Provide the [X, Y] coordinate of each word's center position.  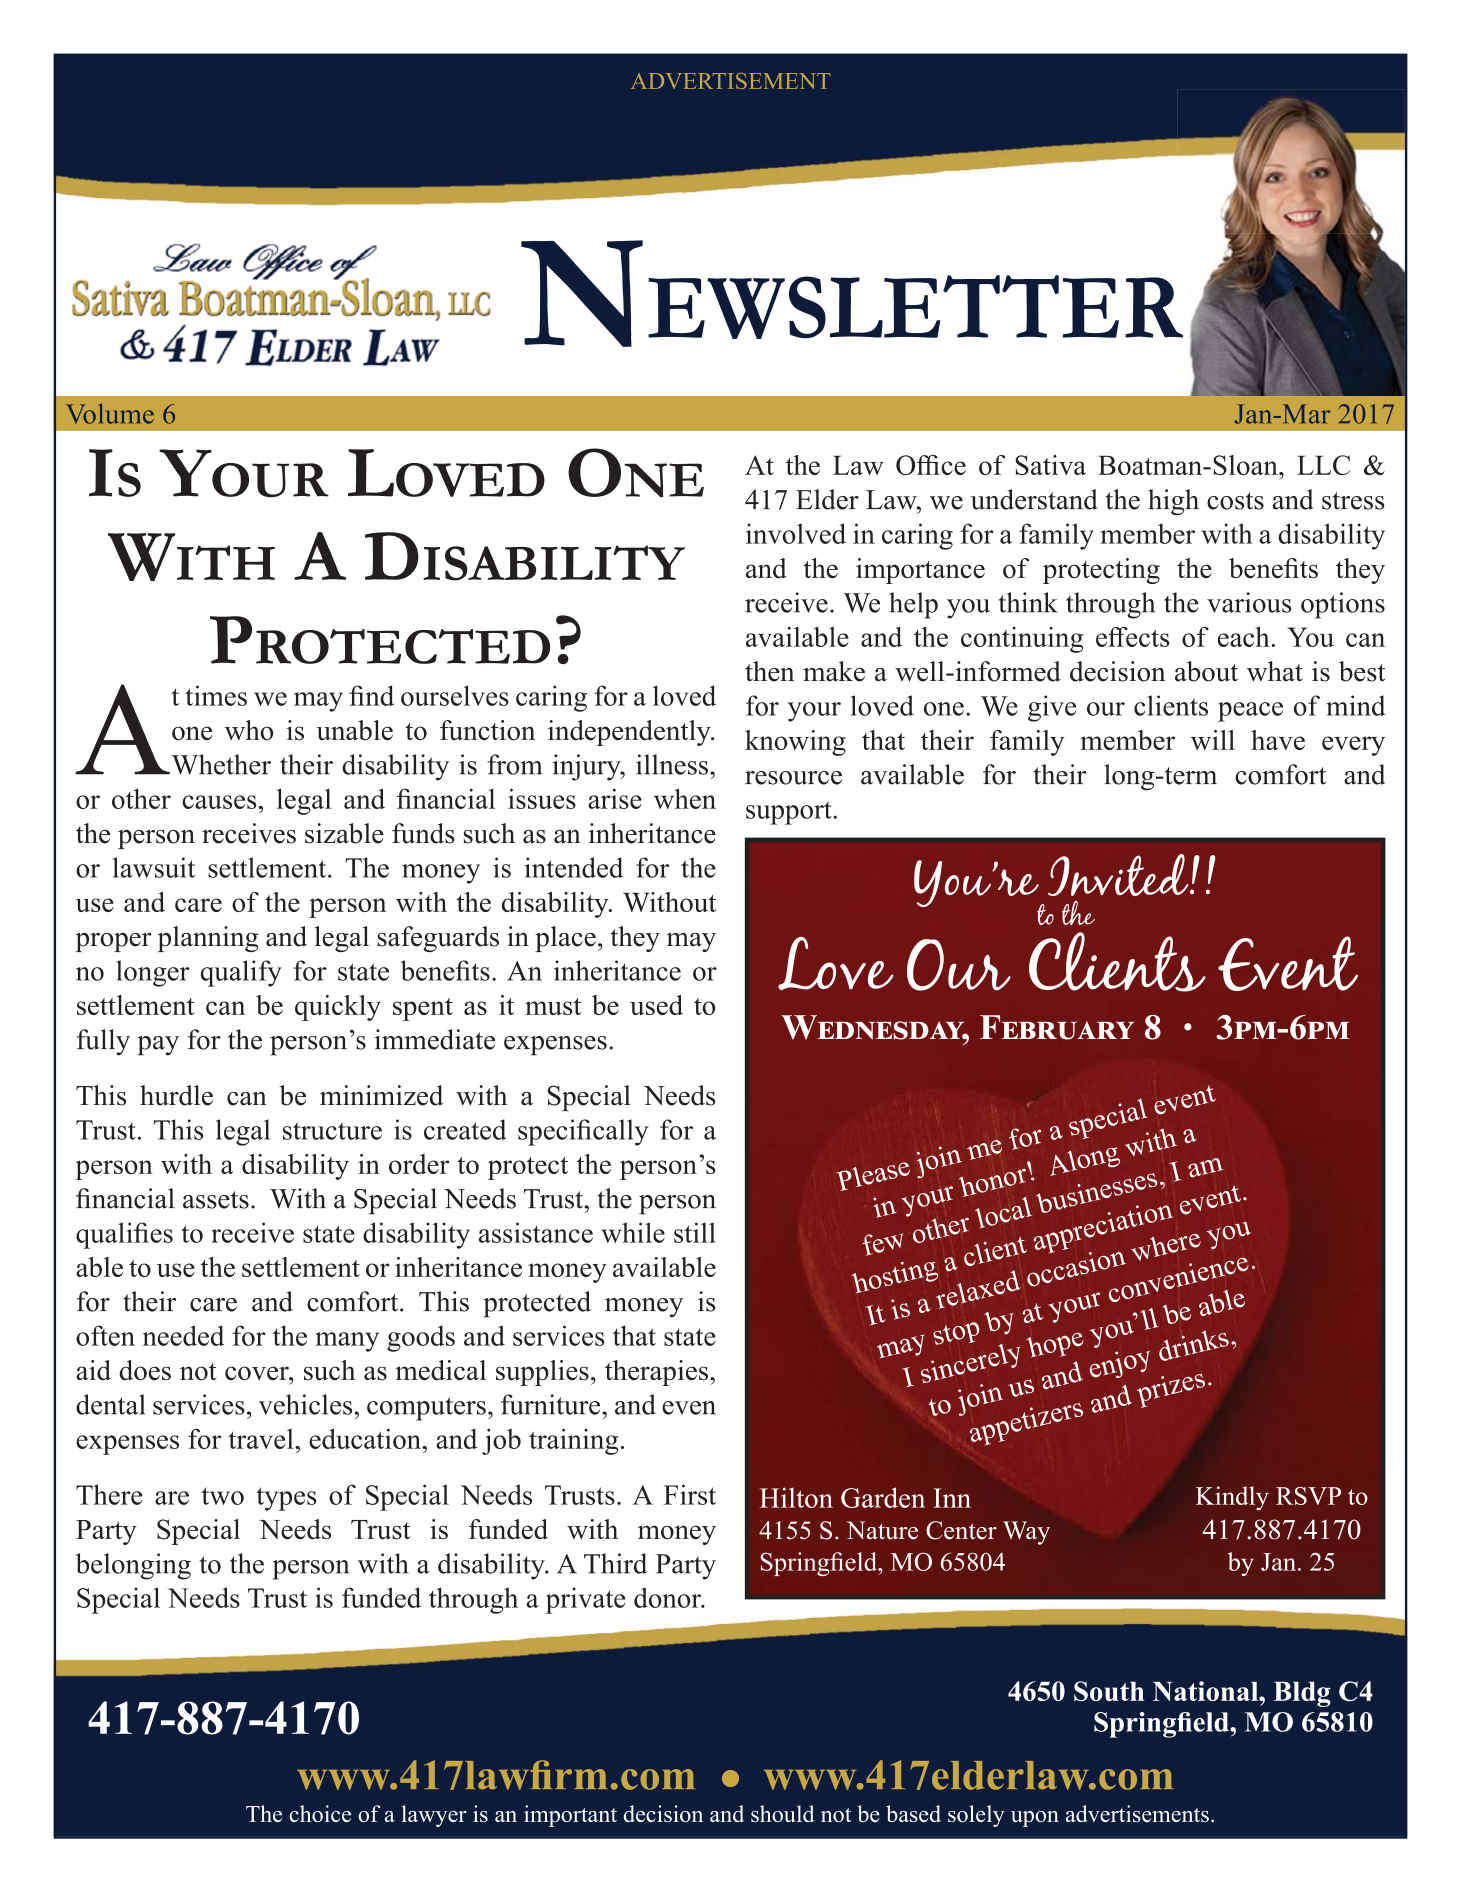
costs [1235, 501]
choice [320, 1813]
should [783, 1813]
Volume [110, 413]
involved [796, 533]
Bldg [1302, 1694]
